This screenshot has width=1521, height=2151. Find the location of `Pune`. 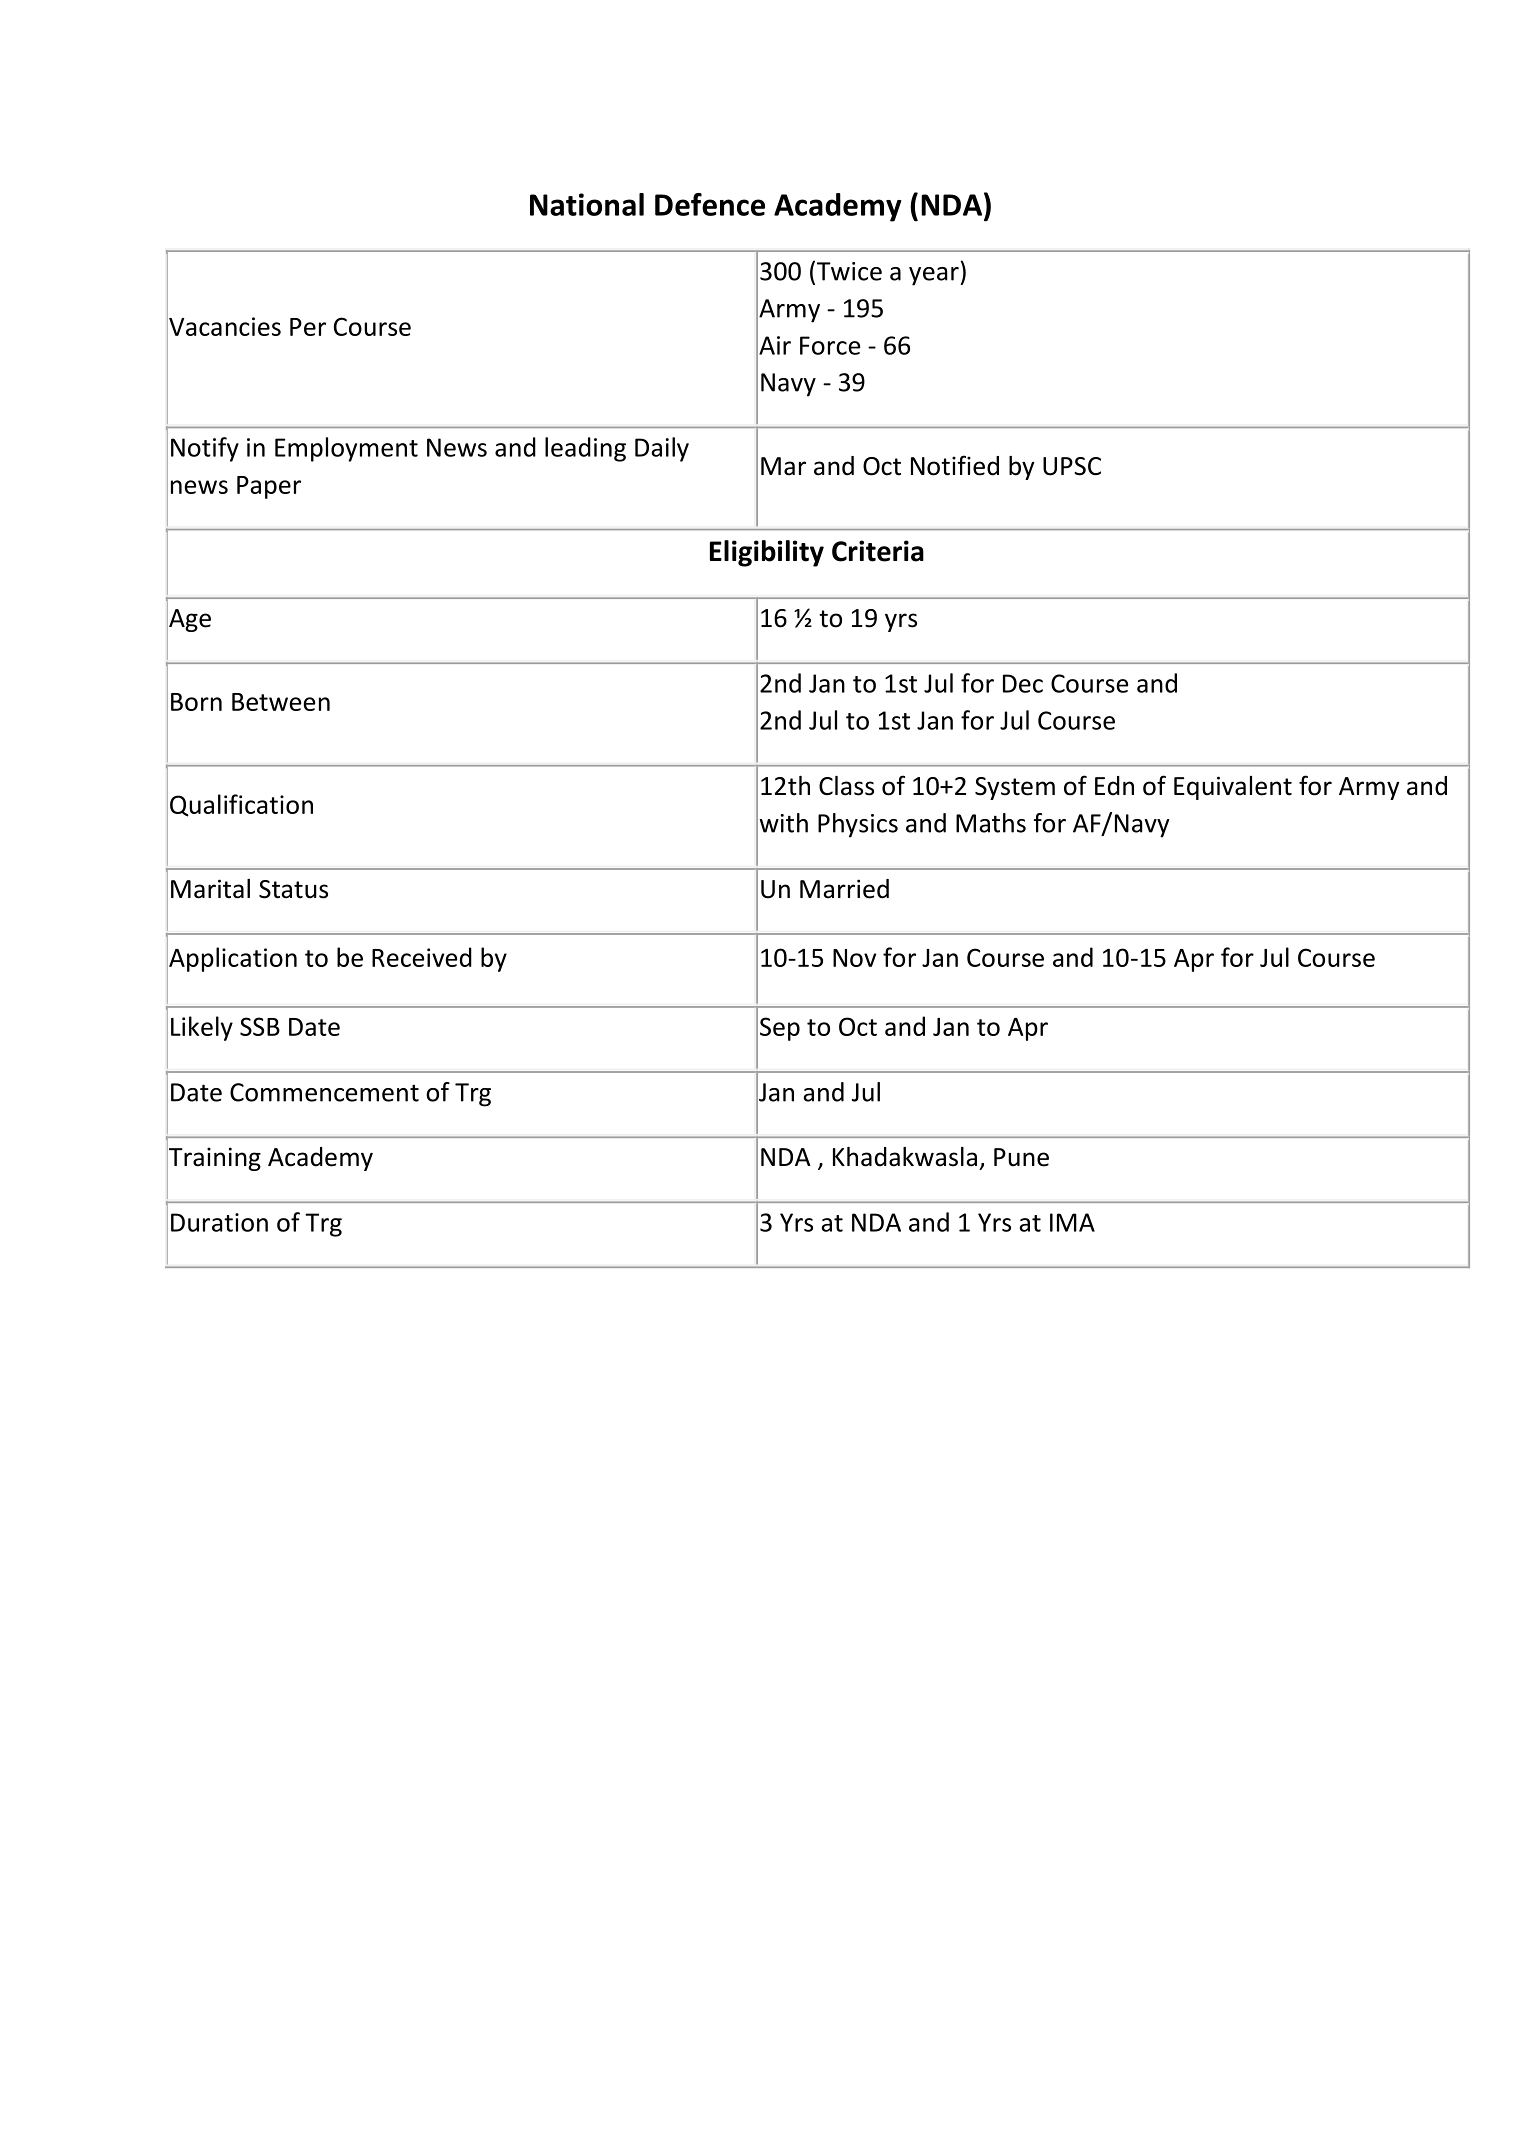

Pune is located at coordinates (1021, 1157).
